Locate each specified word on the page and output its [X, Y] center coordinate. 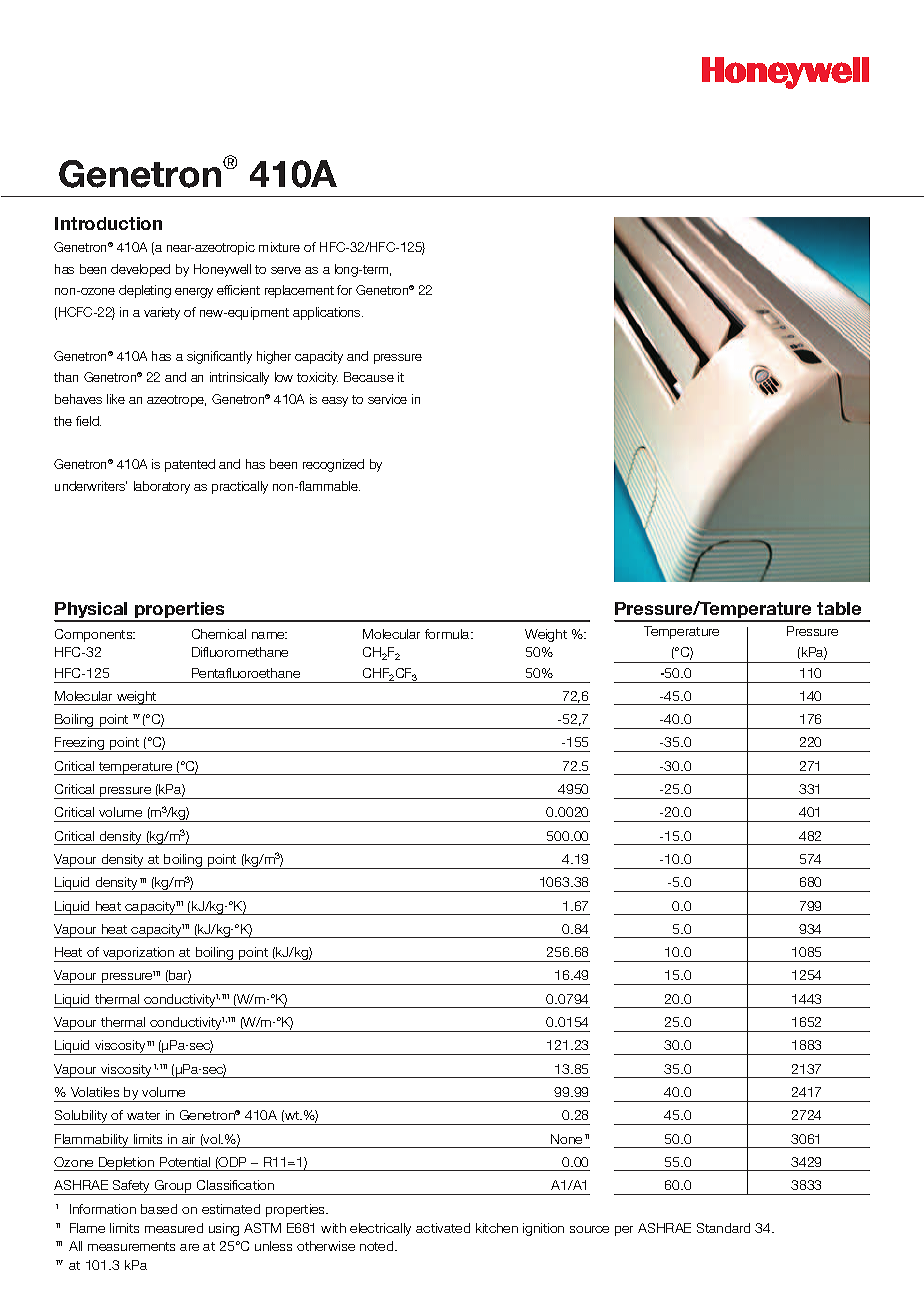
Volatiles [95, 1092]
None [566, 1139]
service [387, 399]
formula [448, 634]
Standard [723, 1228]
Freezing [80, 744]
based [159, 1209]
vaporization [139, 954]
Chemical [219, 634]
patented [190, 465]
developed [140, 270]
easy [335, 402]
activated [443, 1228]
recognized [333, 465]
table [839, 608]
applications [328, 313]
